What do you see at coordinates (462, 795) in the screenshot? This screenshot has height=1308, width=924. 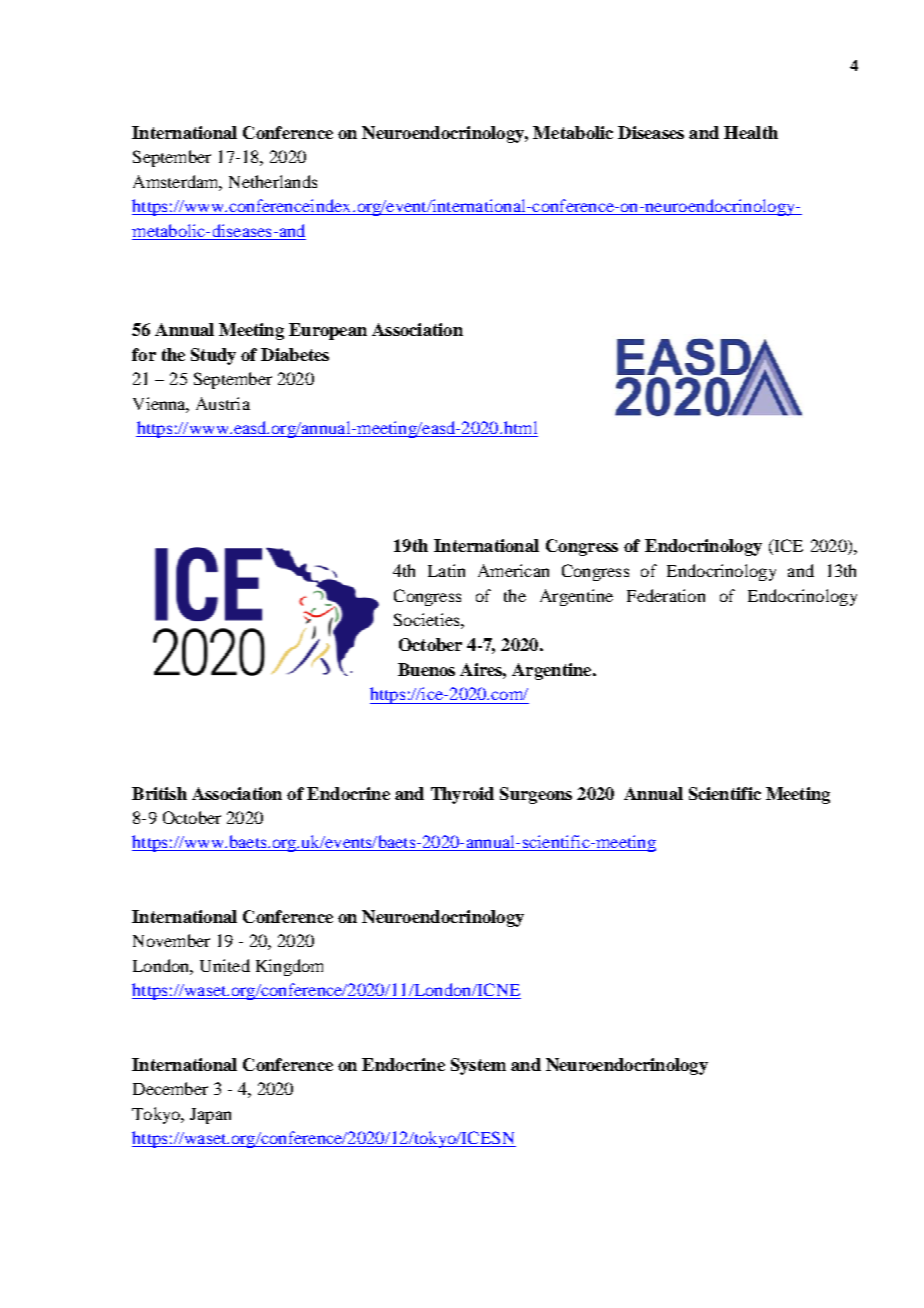 I see `Thyroid` at bounding box center [462, 795].
